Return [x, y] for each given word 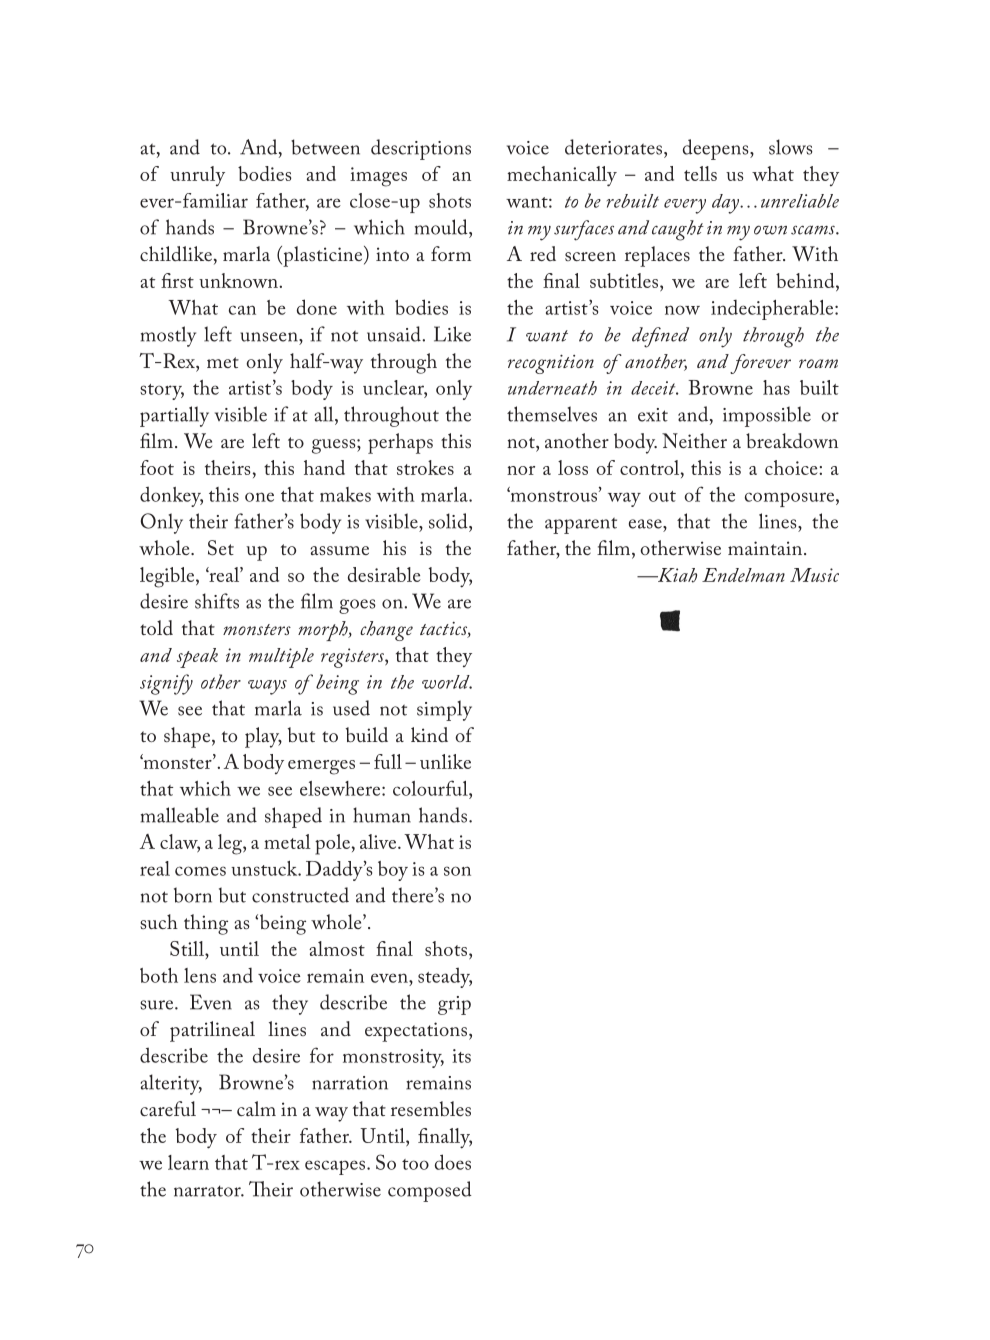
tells [700, 173]
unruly [197, 176]
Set [221, 548]
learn [188, 1162]
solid [449, 521]
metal [287, 841]
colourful [431, 788]
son [457, 871]
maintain [765, 548]
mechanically [562, 176]
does [453, 1162]
